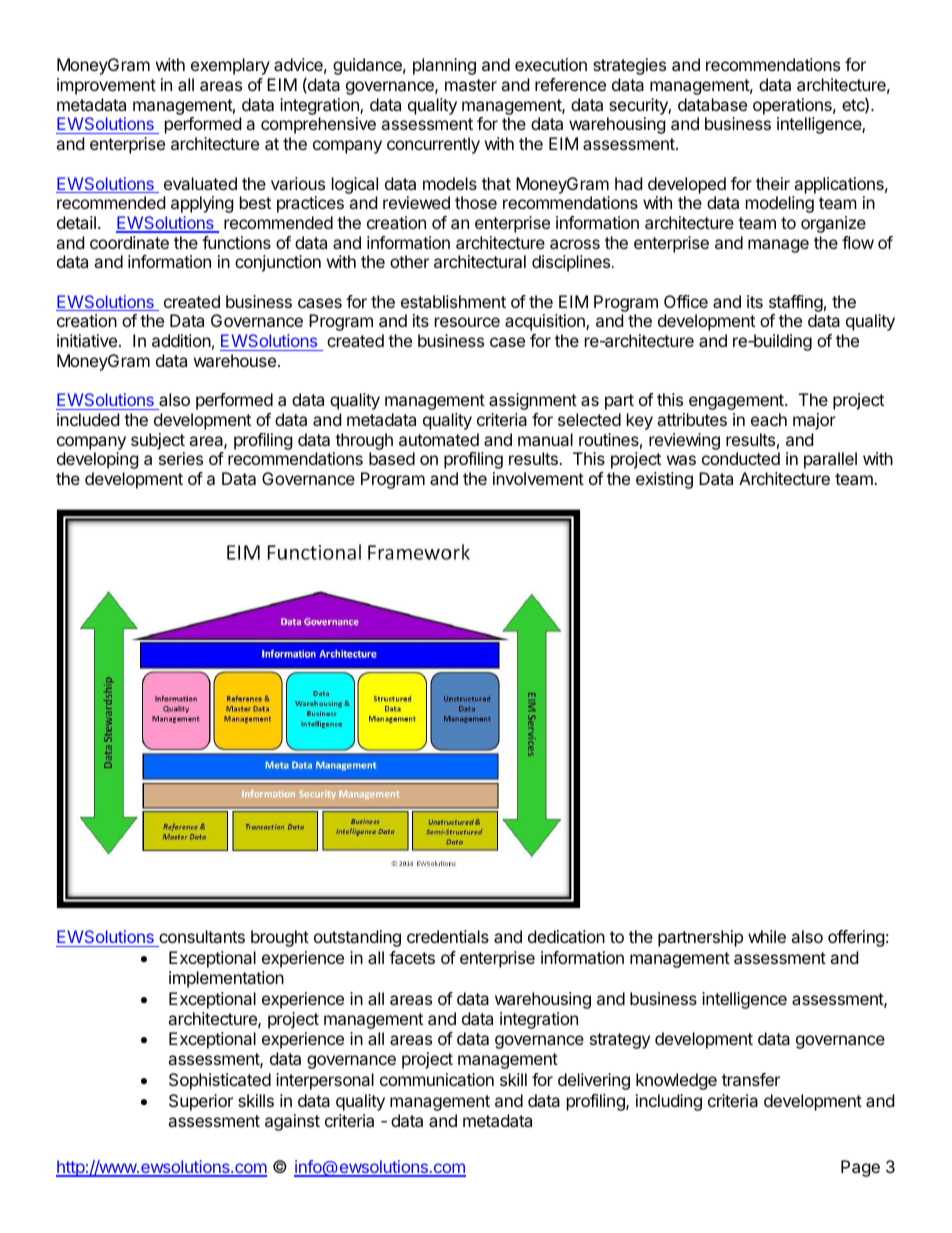 The width and height of the document is (952, 1233). I want to click on Superior, so click(201, 1102).
